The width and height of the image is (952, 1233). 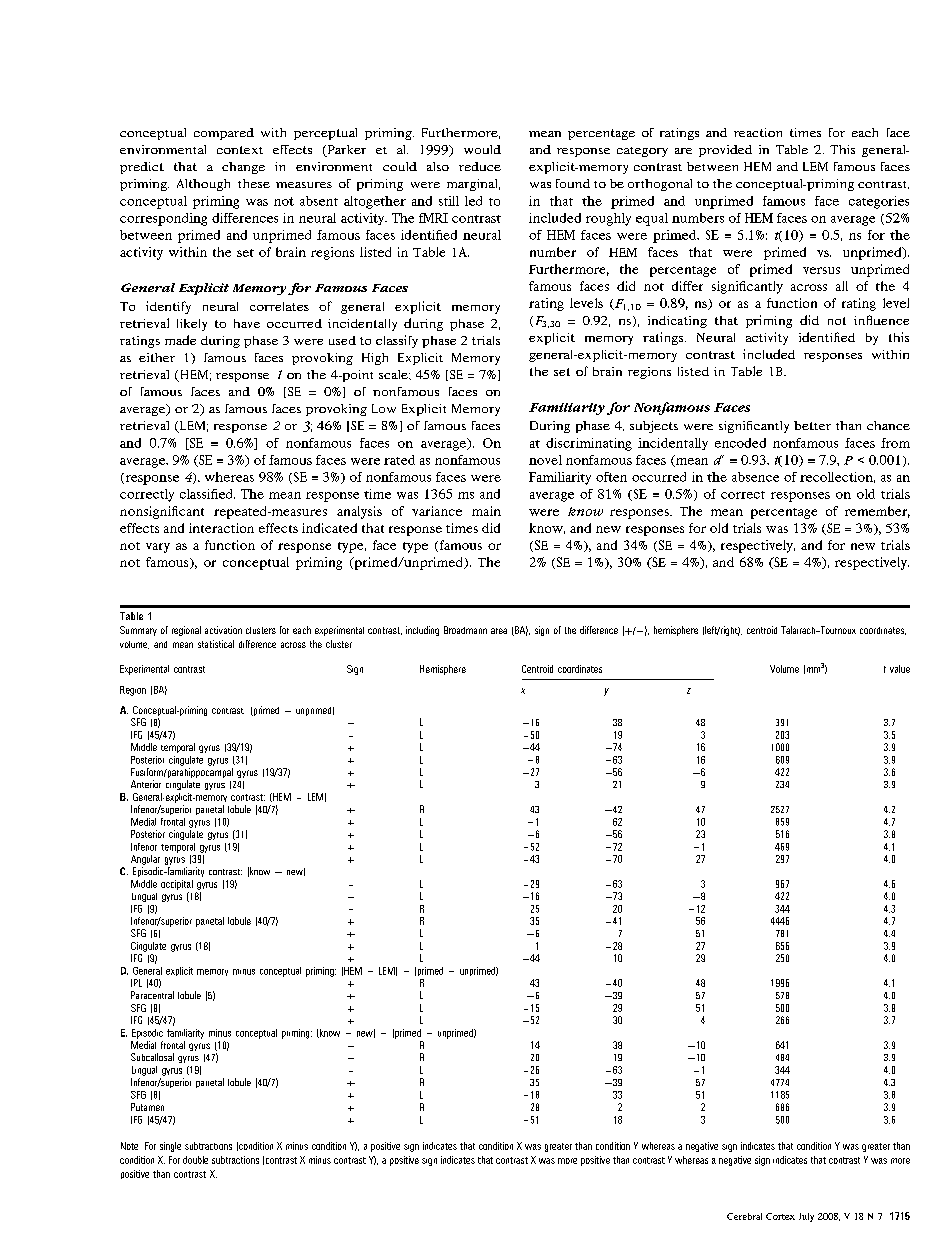 I want to click on area, so click(x=499, y=631).
